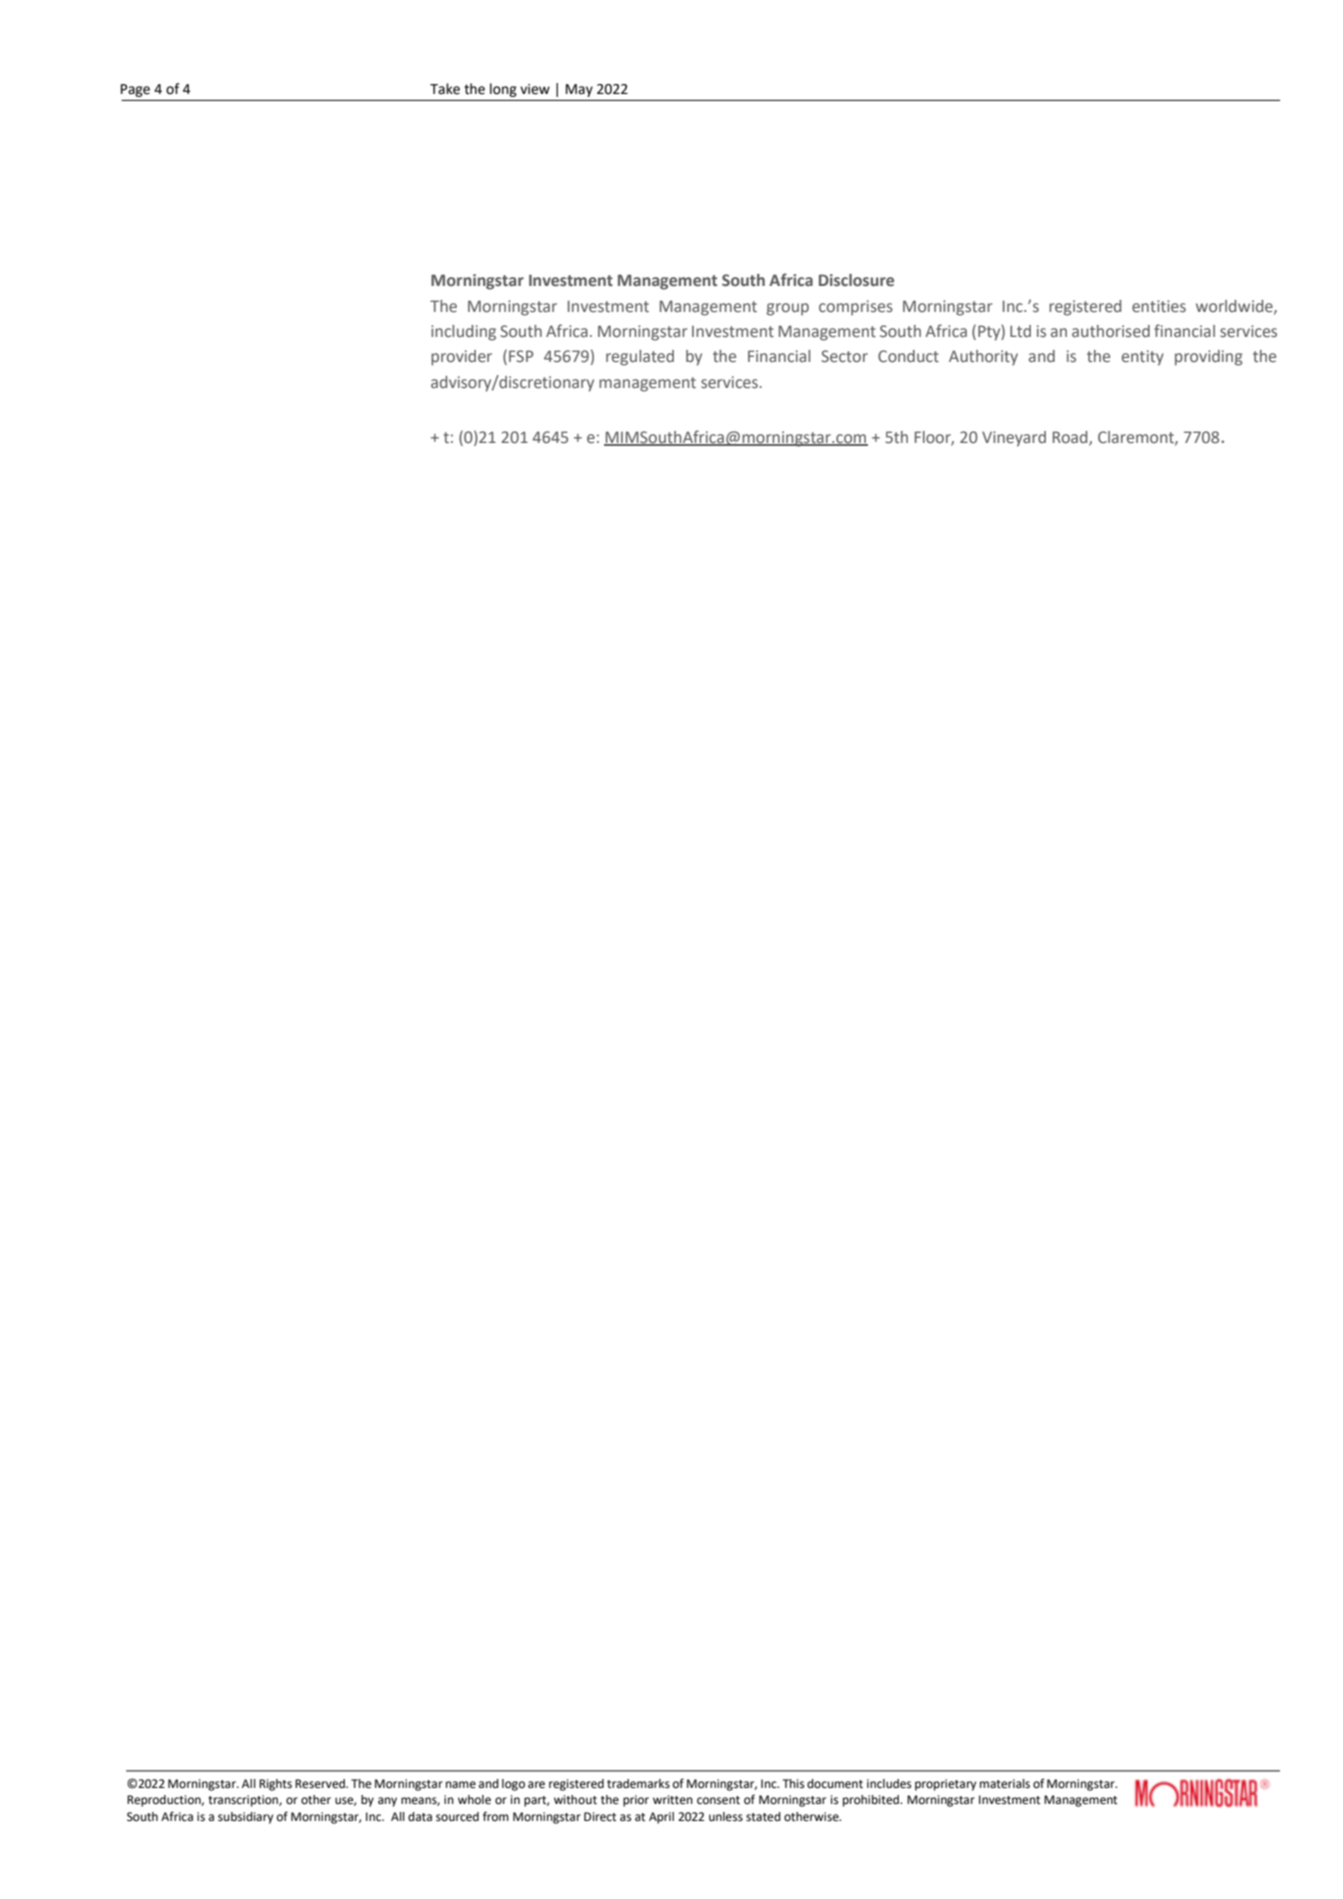 The height and width of the screenshot is (1899, 1343). I want to click on consent, so click(718, 1800).
